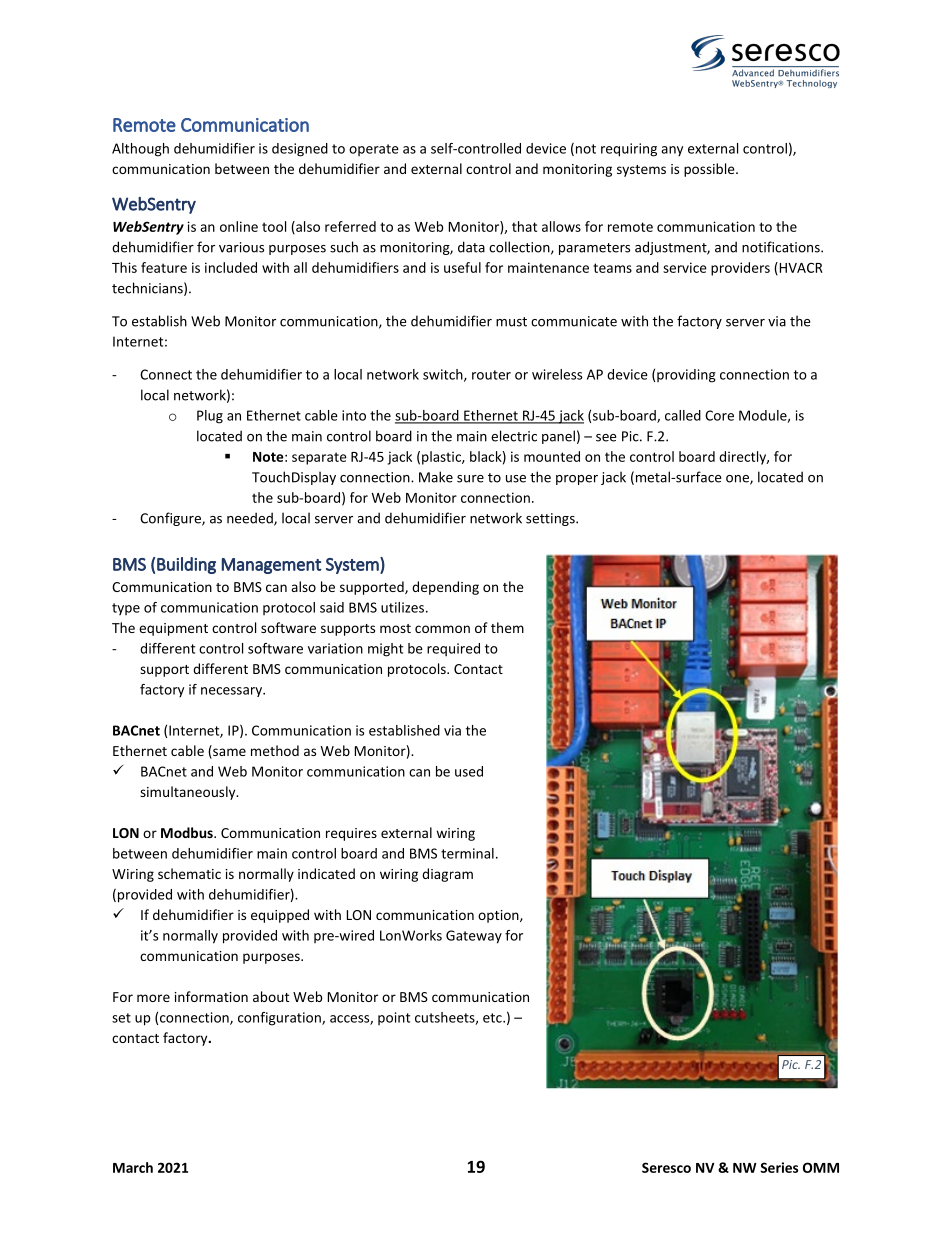 The image size is (952, 1233). What do you see at coordinates (507, 627) in the screenshot?
I see `them` at bounding box center [507, 627].
